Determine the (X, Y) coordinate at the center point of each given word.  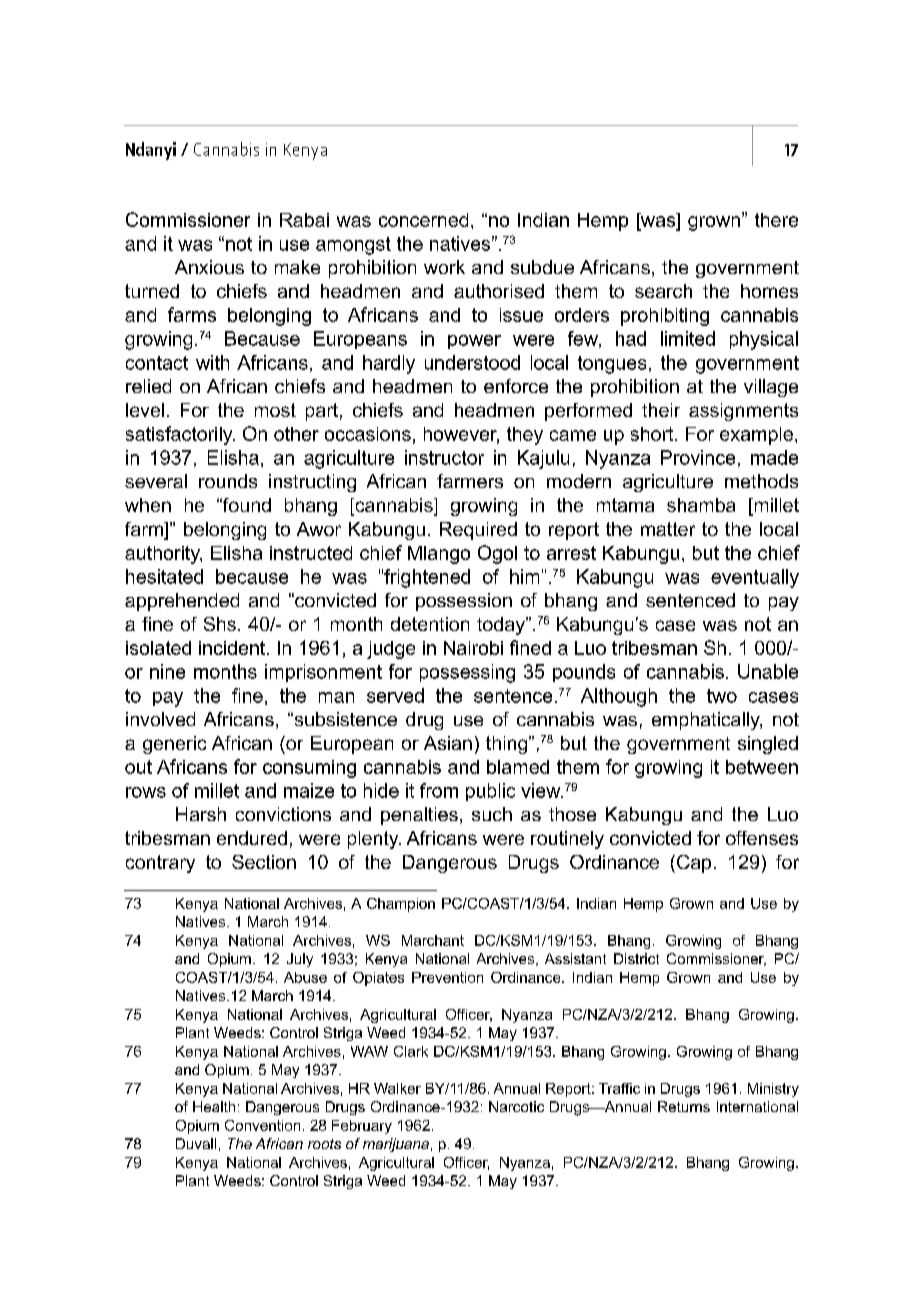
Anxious (209, 267)
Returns (684, 1106)
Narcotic (516, 1106)
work (444, 267)
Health (214, 1106)
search (663, 291)
